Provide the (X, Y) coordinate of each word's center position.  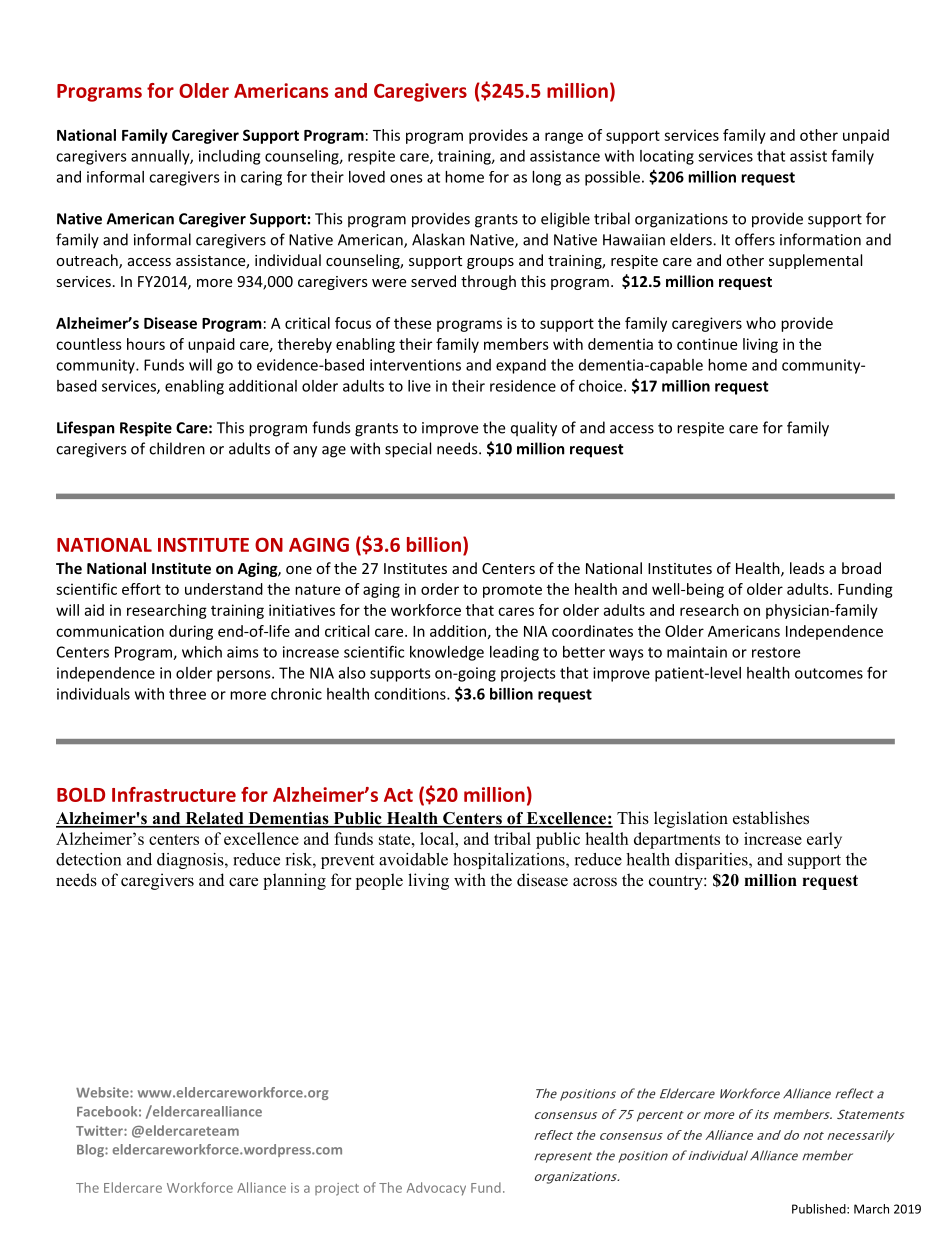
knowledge (447, 653)
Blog (91, 1150)
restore (776, 652)
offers (755, 239)
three (187, 694)
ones (406, 178)
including (229, 157)
